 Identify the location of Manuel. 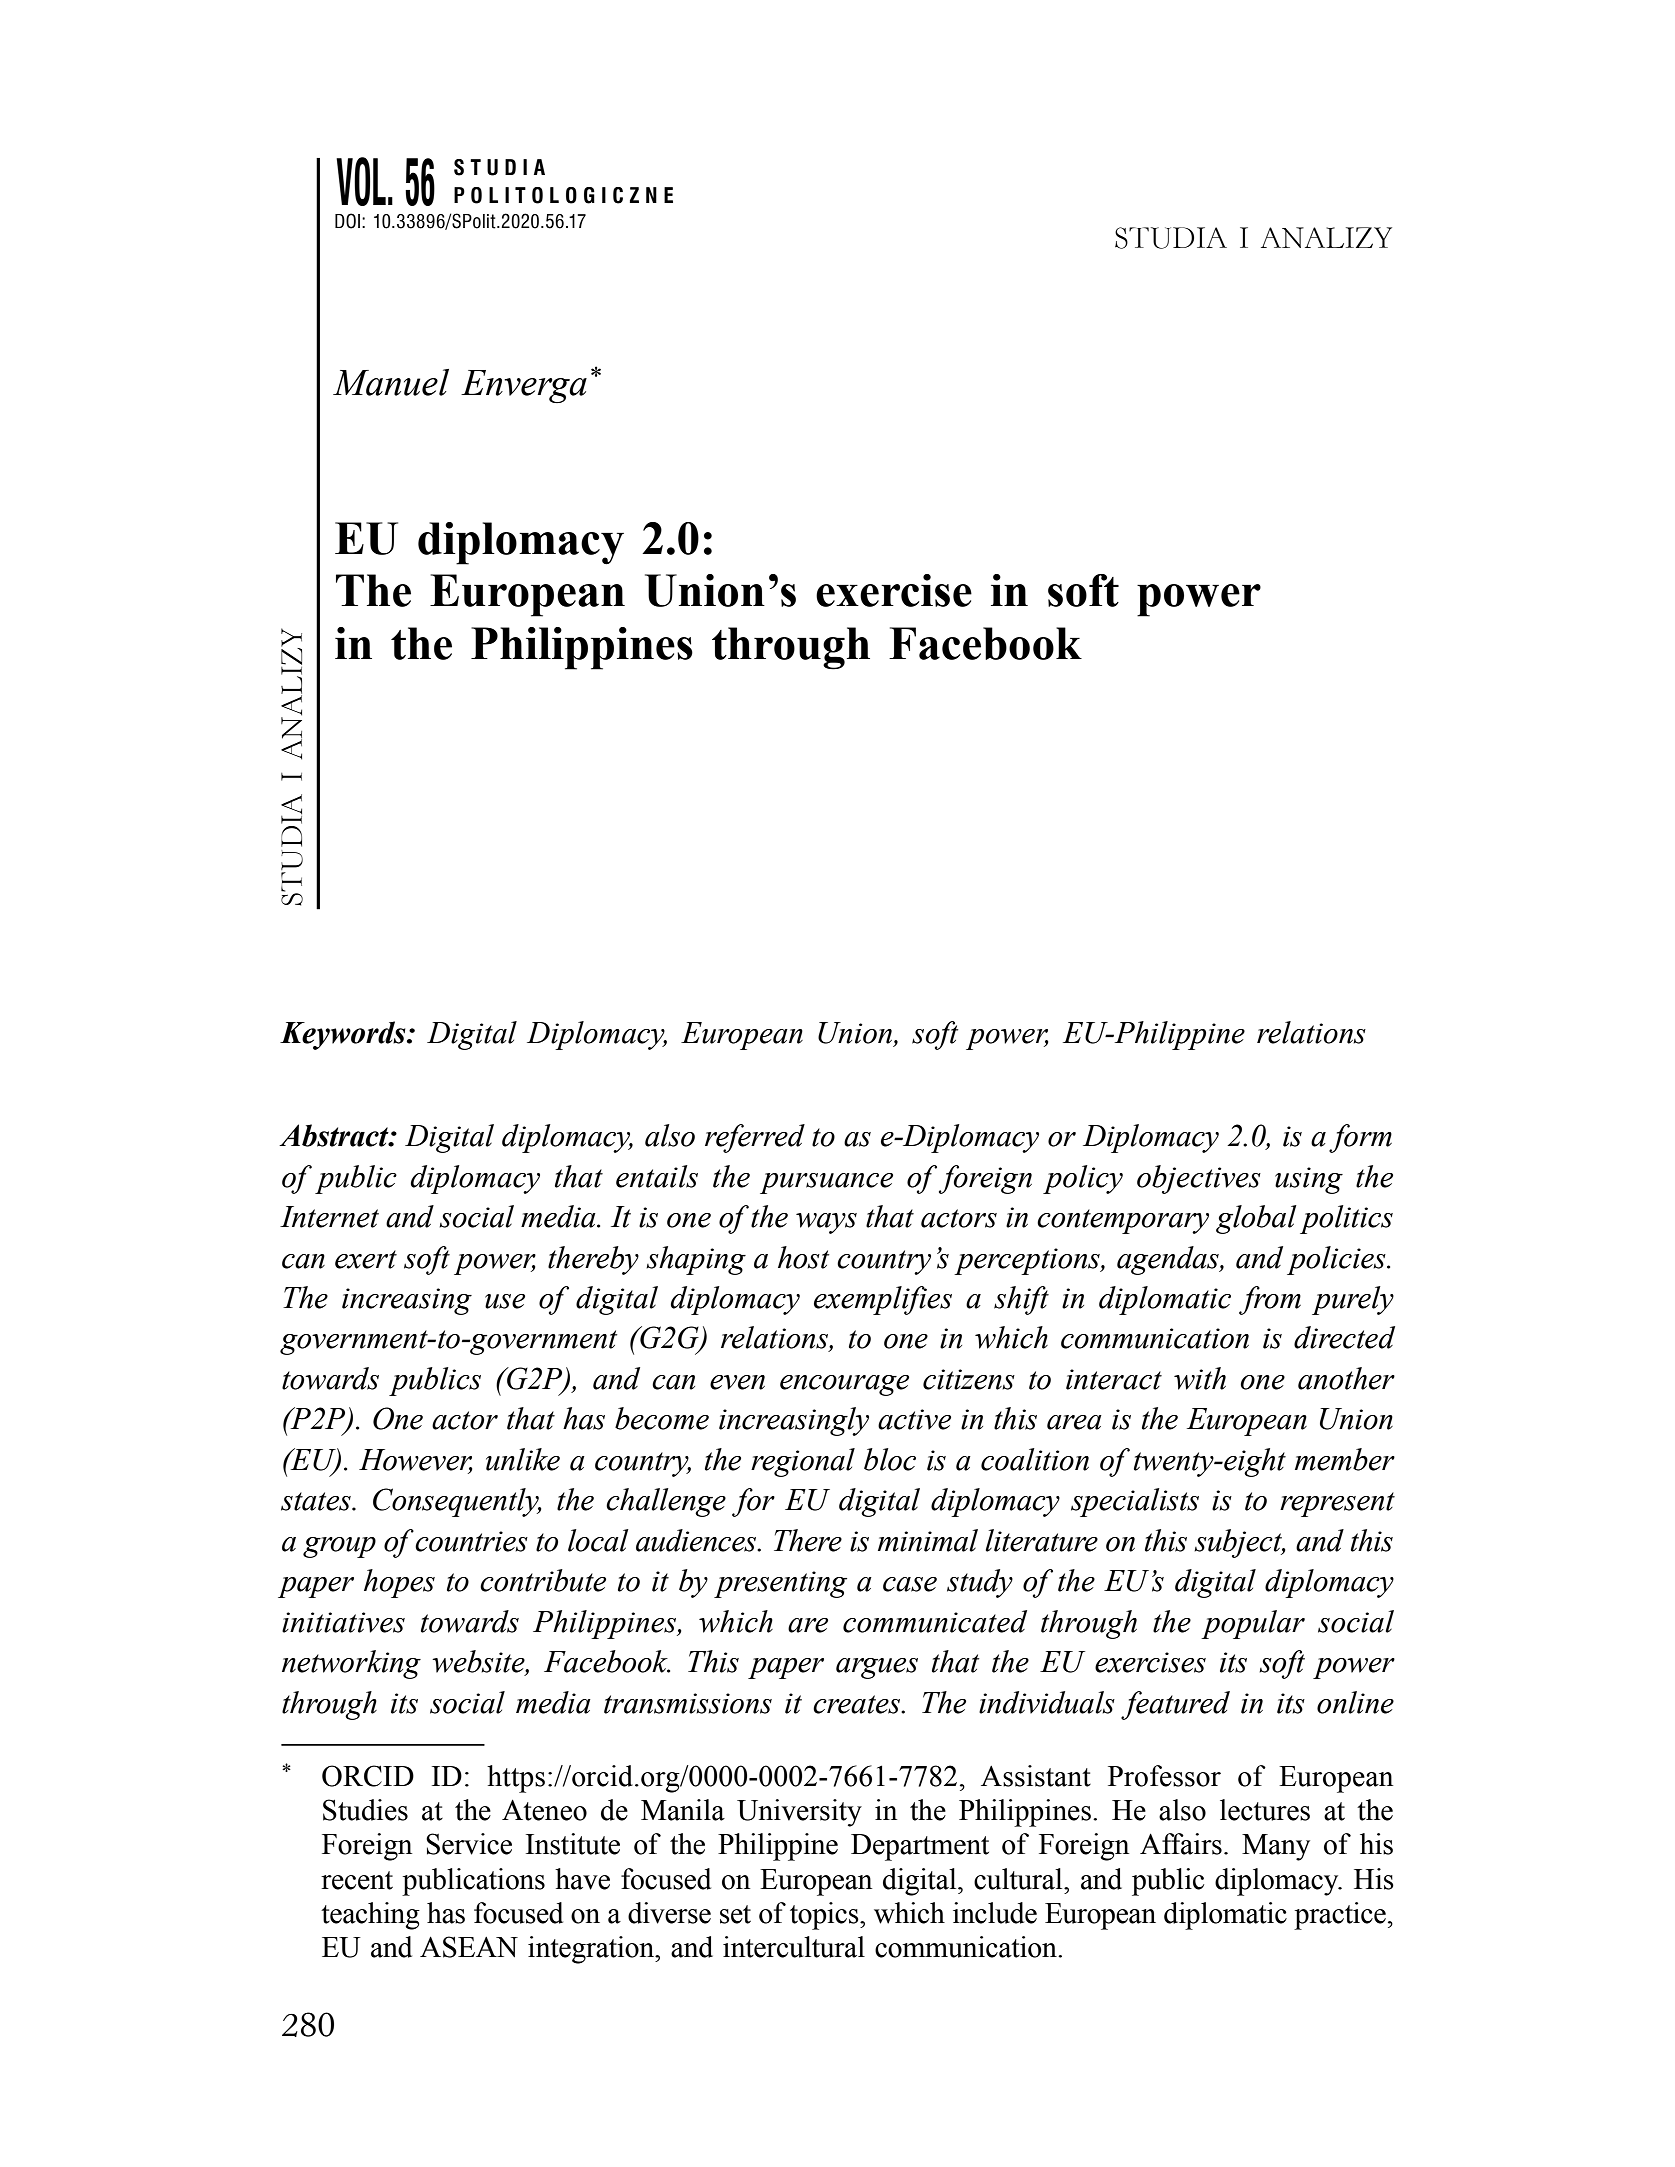
(391, 382).
